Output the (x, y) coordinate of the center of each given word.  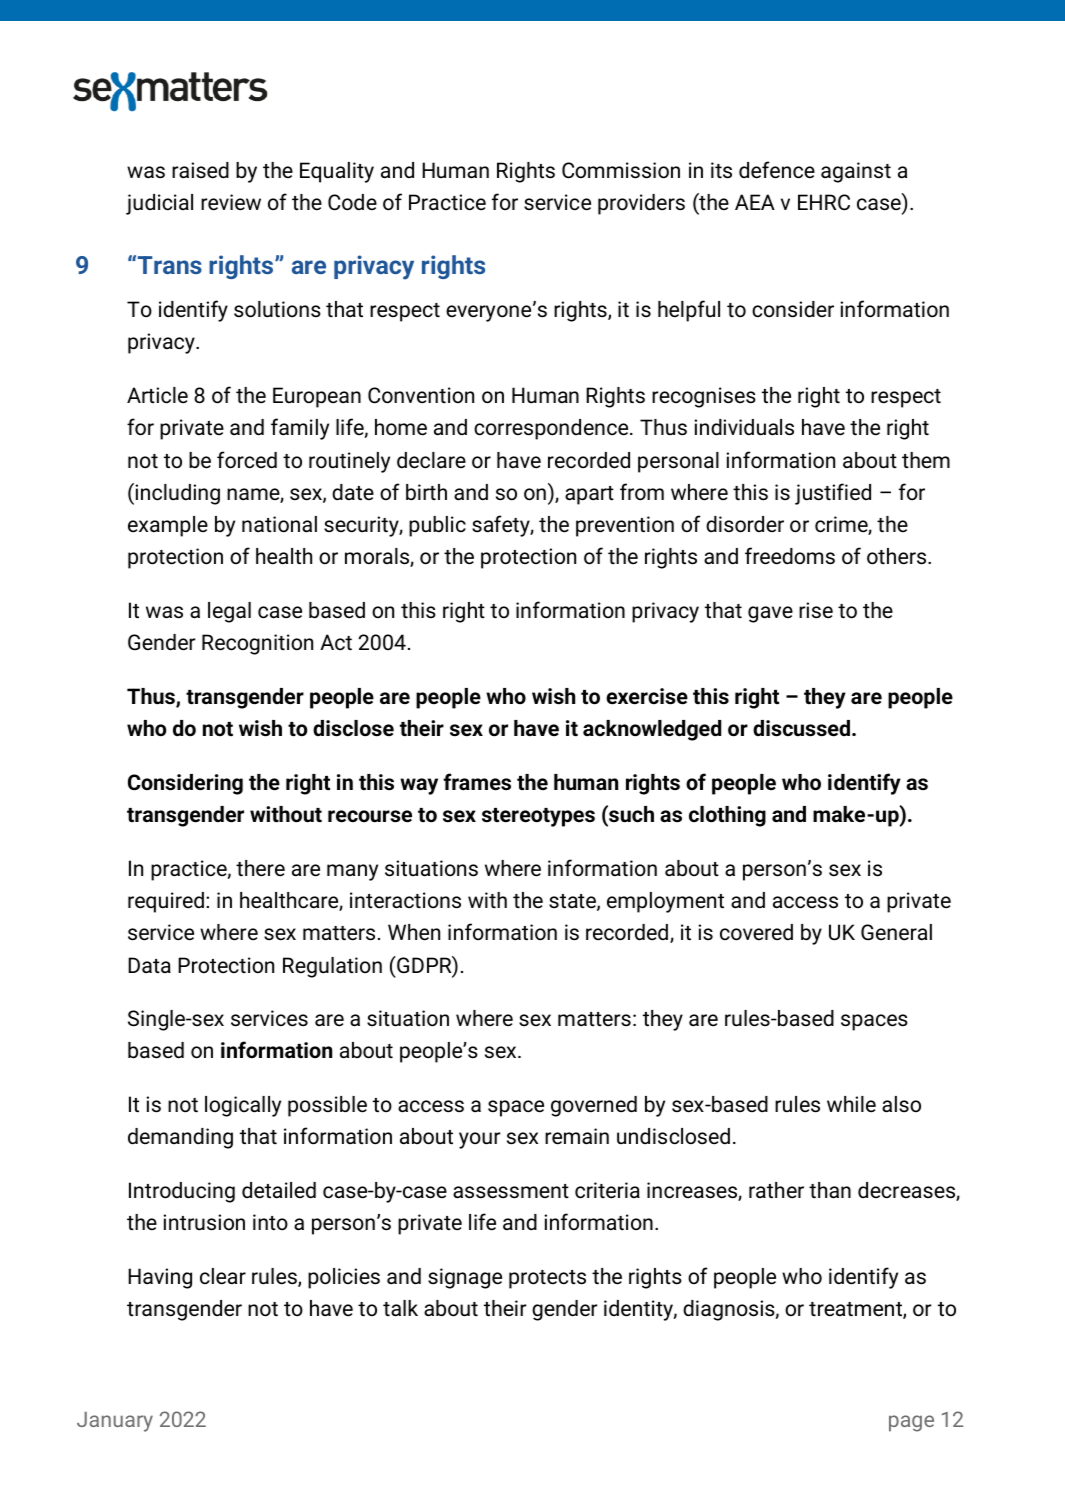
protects (547, 1279)
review (231, 202)
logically (243, 1106)
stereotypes (538, 817)
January (115, 1422)
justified (833, 494)
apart (589, 495)
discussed (801, 728)
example (168, 526)
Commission (621, 170)
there (260, 868)
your (480, 1140)
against (856, 172)
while (851, 1104)
